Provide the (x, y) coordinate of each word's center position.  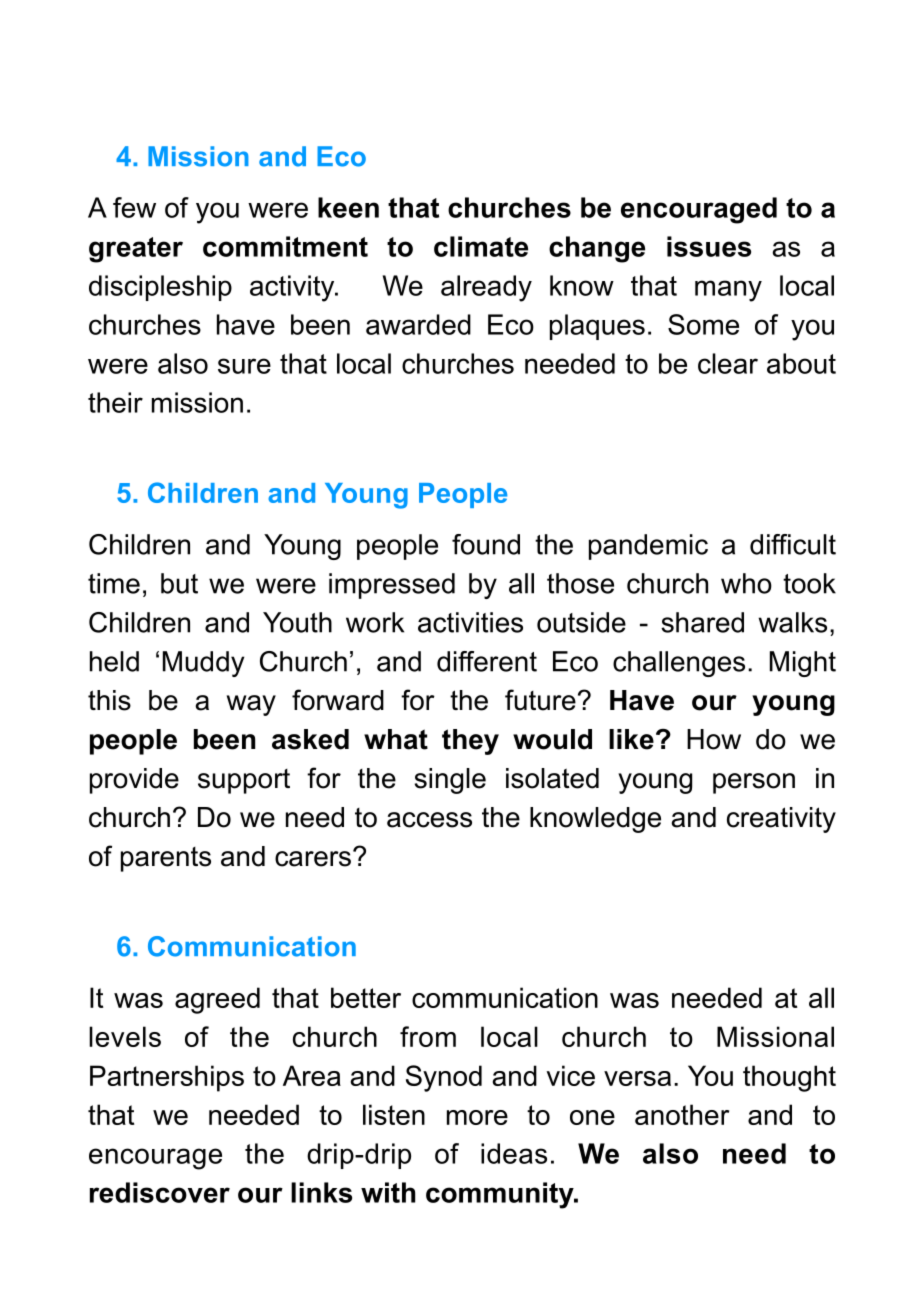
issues (709, 246)
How (714, 739)
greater (136, 250)
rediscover (160, 1192)
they (470, 742)
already (486, 288)
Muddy (203, 664)
